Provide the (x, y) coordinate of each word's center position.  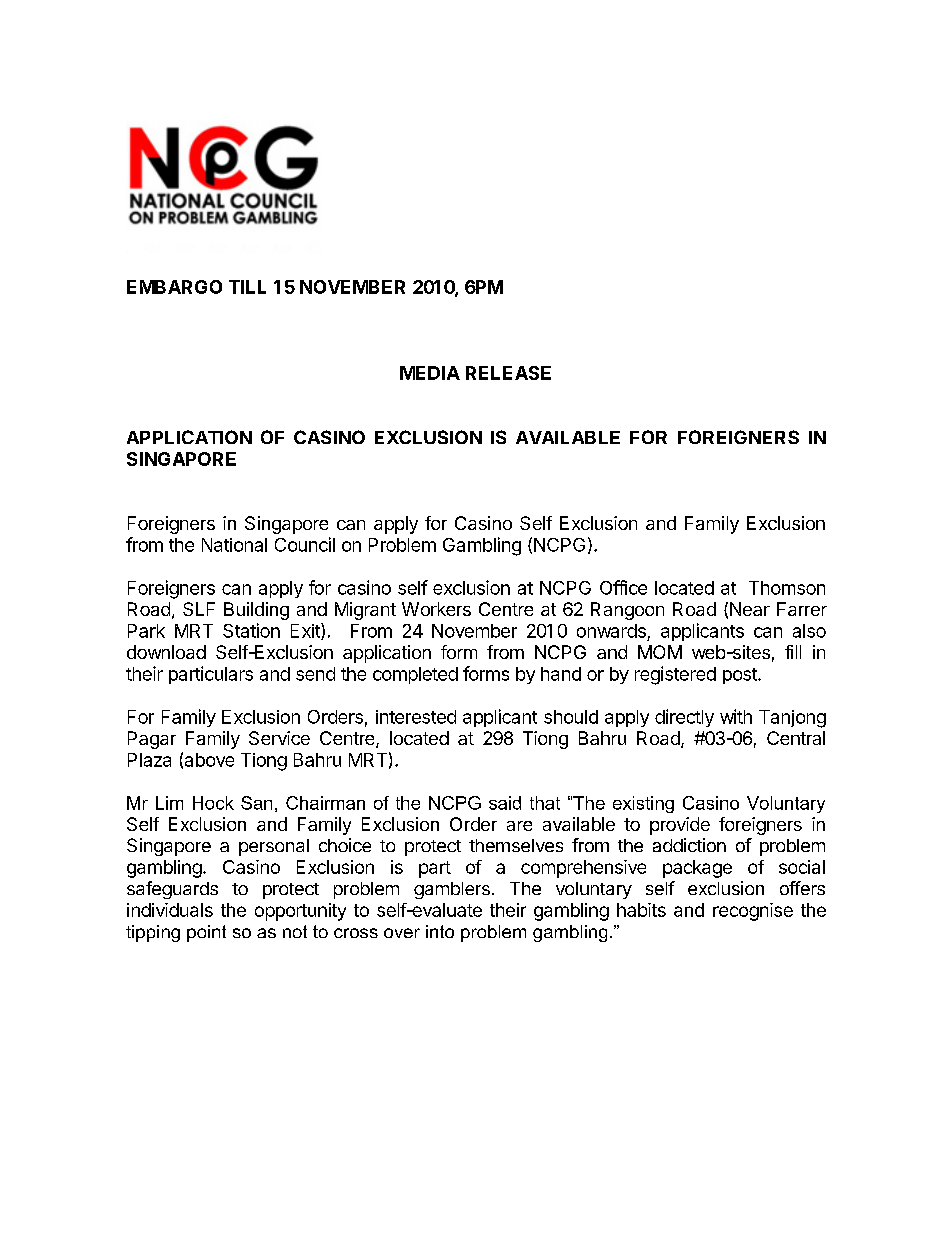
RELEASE (508, 373)
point (206, 933)
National (234, 545)
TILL (247, 287)
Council (305, 544)
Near (750, 609)
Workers (436, 609)
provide (680, 826)
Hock (213, 803)
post (741, 676)
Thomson (787, 588)
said (505, 803)
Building (256, 611)
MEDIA (430, 373)
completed (415, 675)
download (166, 652)
